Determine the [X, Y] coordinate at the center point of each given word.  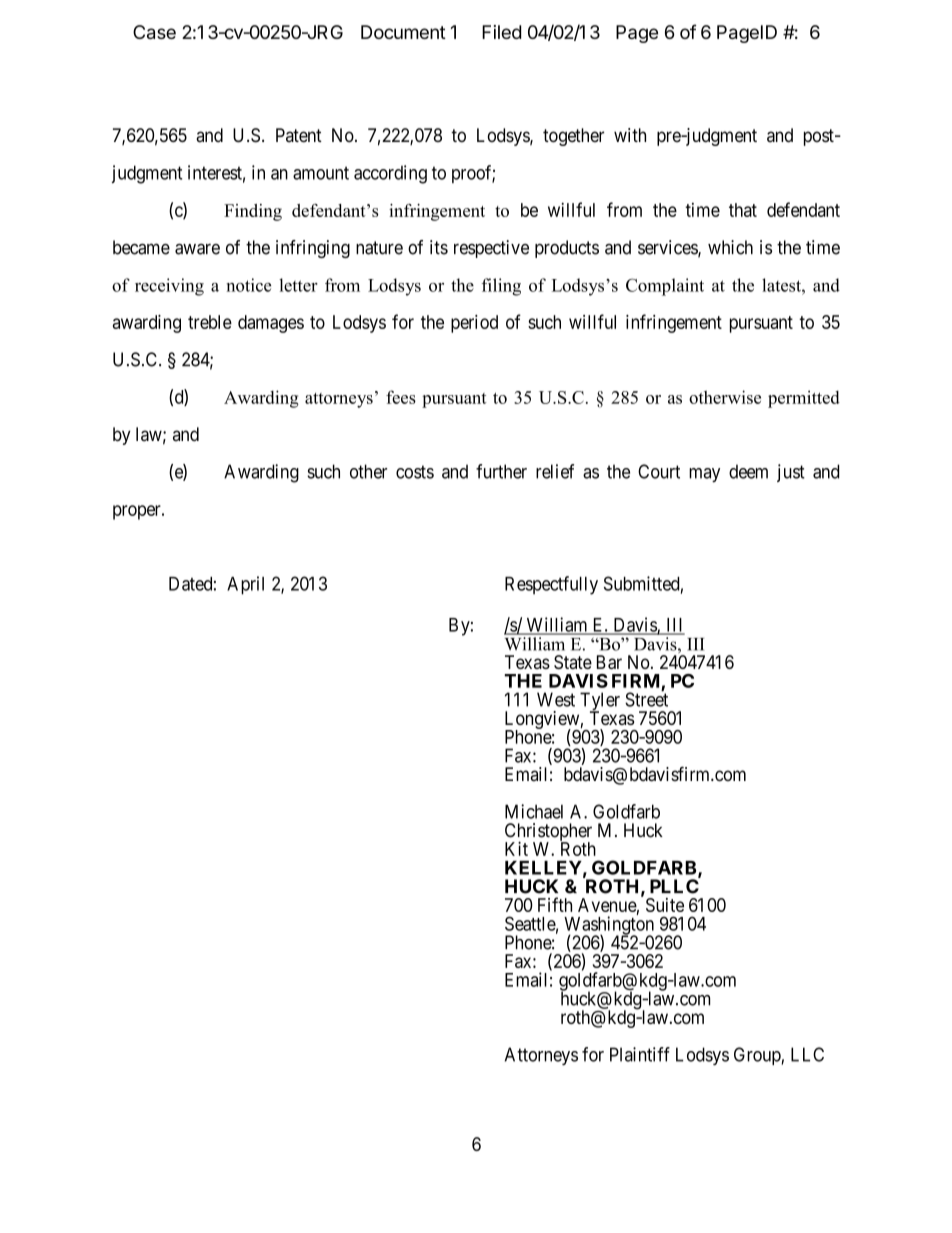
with [630, 135]
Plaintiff [640, 1054]
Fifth [555, 904]
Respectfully [551, 585]
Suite [665, 905]
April [245, 585]
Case [154, 32]
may [704, 475]
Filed [501, 32]
